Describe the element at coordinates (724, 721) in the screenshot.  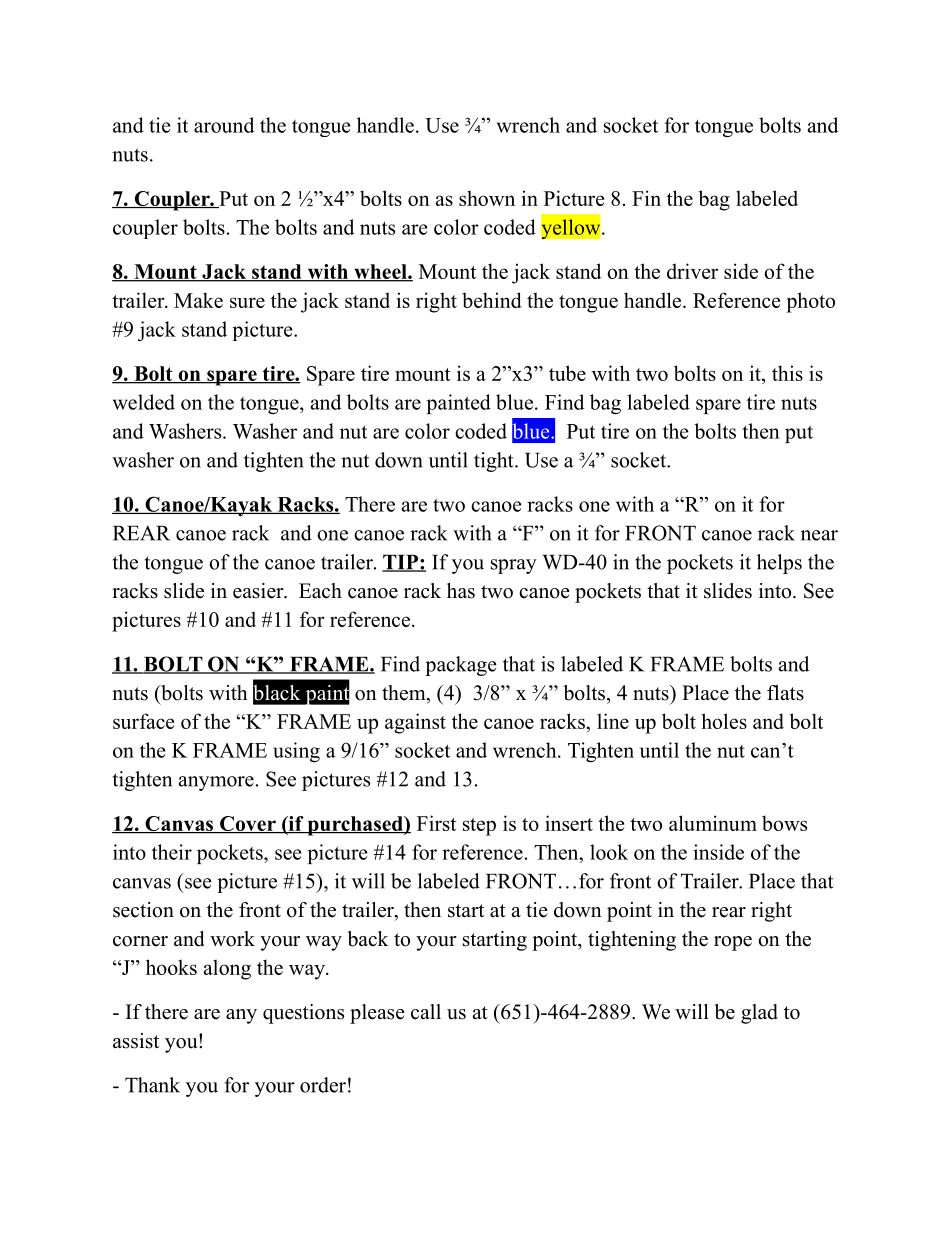
I see `holes` at that location.
